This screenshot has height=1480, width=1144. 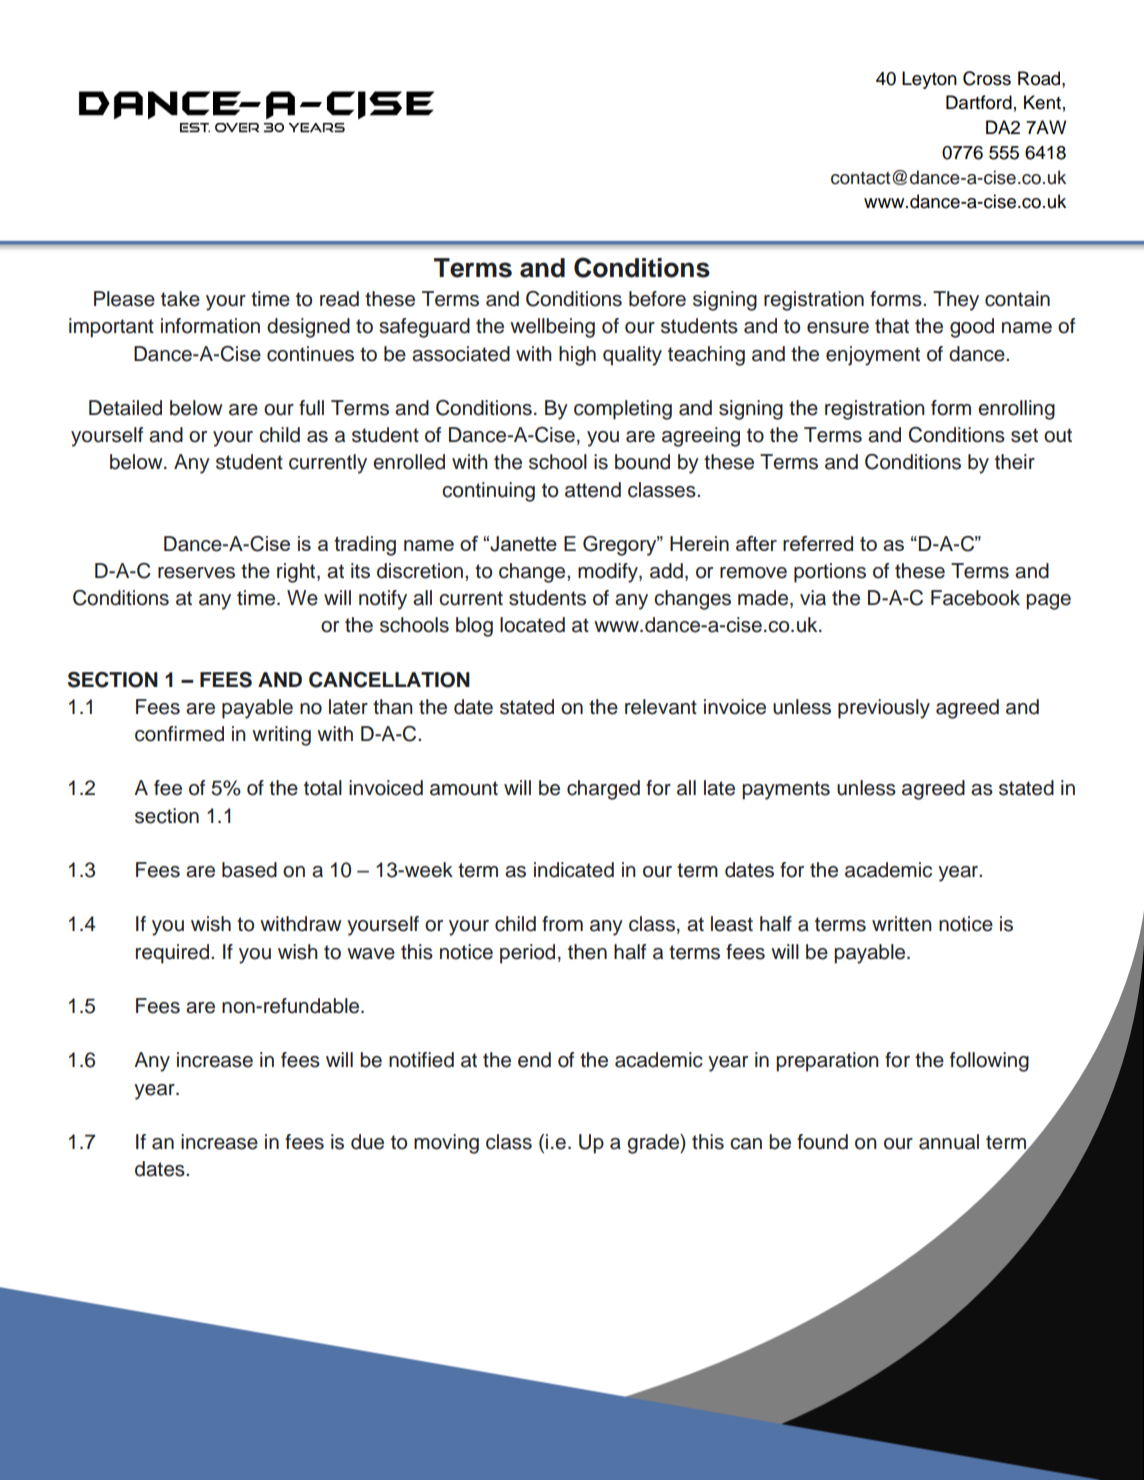 I want to click on due, so click(x=367, y=1142).
